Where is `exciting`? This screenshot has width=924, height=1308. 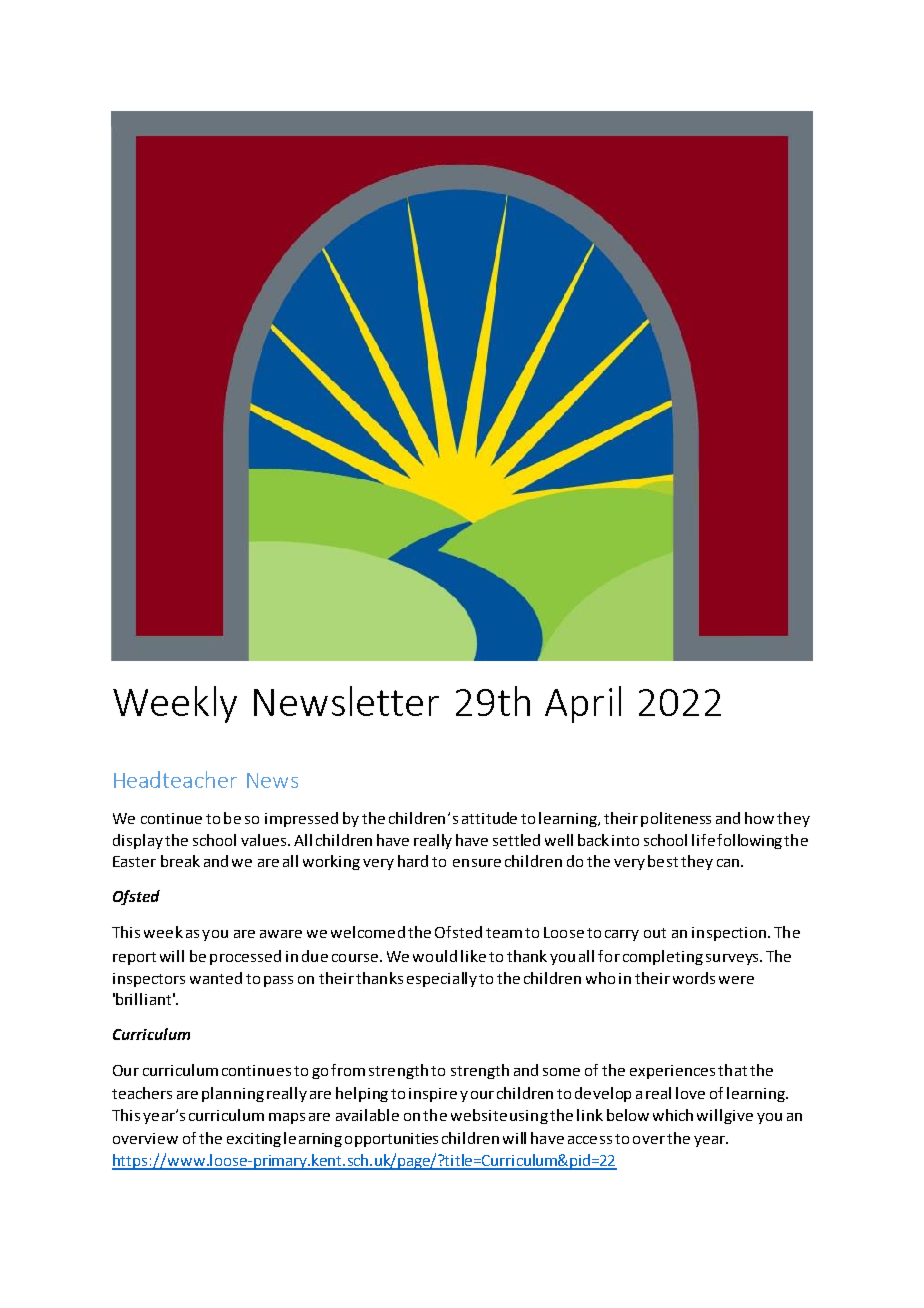 exciting is located at coordinates (254, 1140).
